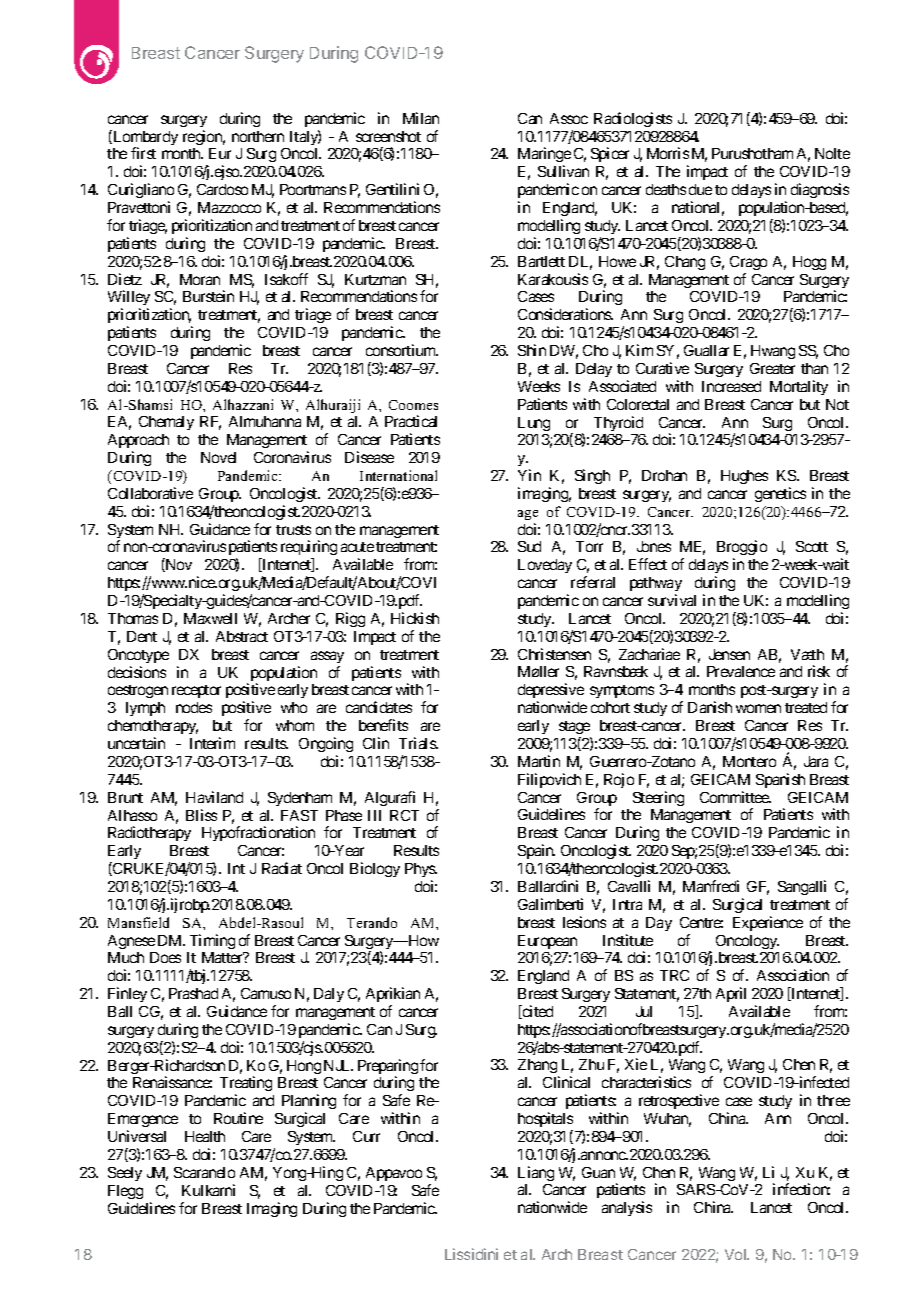 The height and width of the screenshot is (1308, 924). What do you see at coordinates (768, 923) in the screenshot?
I see `Experience` at bounding box center [768, 923].
